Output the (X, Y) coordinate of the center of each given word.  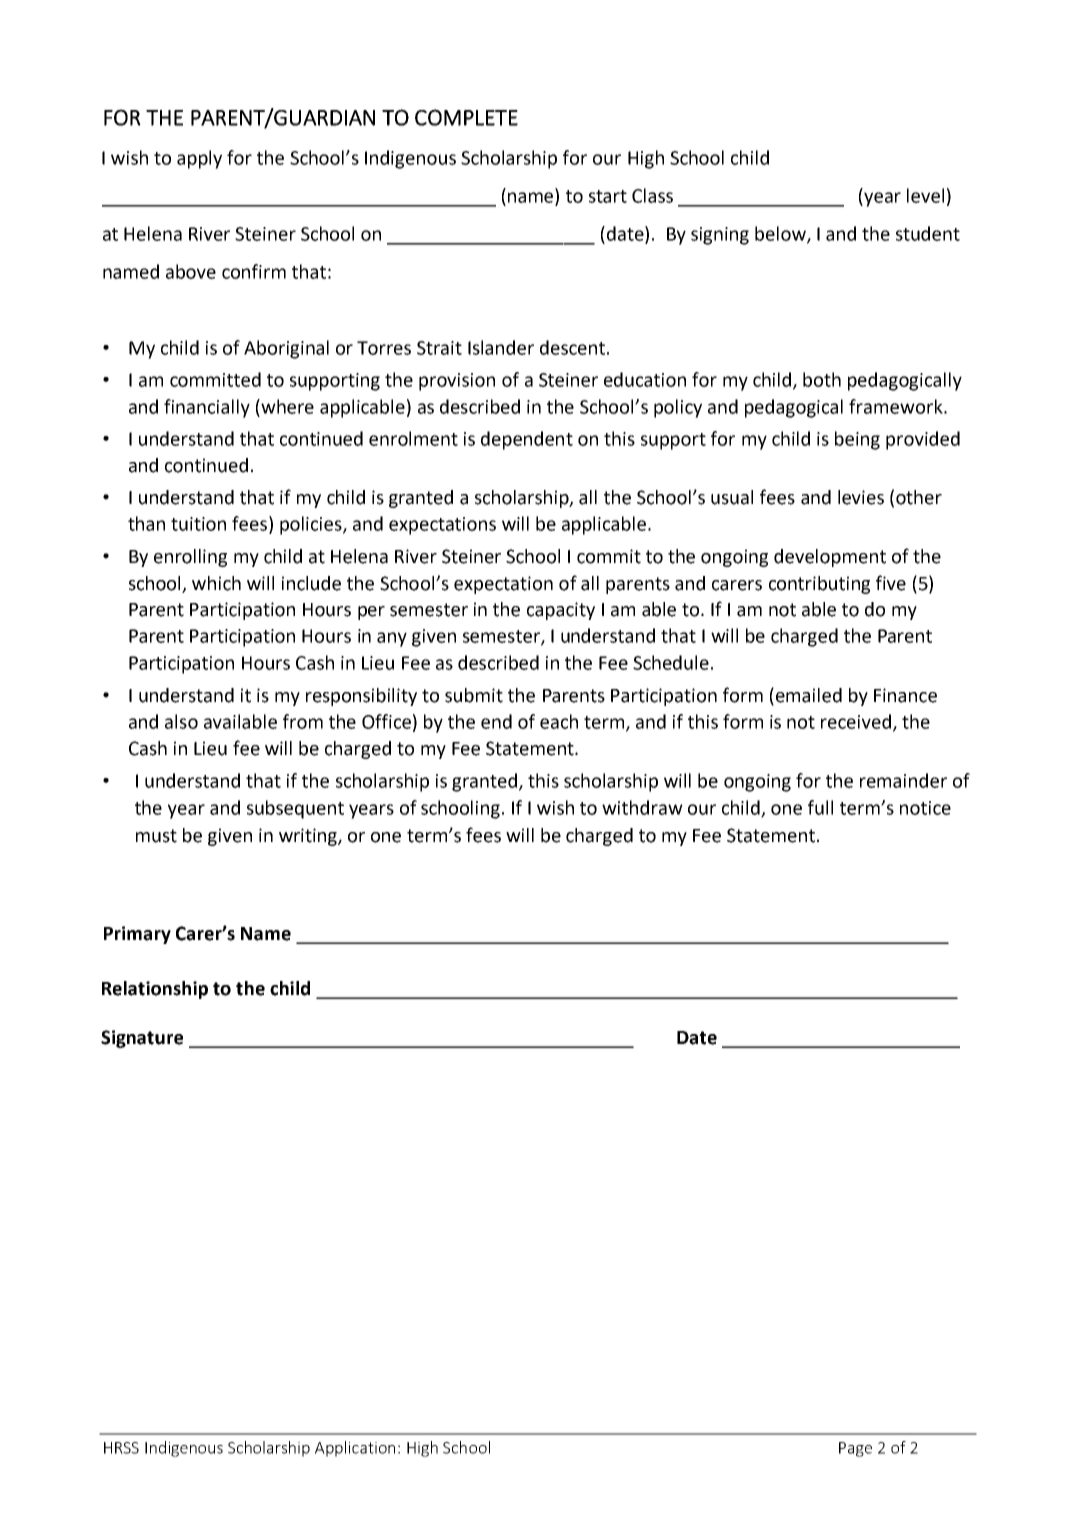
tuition (198, 524)
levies (861, 497)
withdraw (642, 807)
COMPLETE (466, 117)
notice (925, 808)
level (925, 195)
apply (199, 159)
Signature (142, 1039)
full (820, 807)
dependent (527, 440)
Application (355, 1449)
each (559, 721)
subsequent (295, 809)
